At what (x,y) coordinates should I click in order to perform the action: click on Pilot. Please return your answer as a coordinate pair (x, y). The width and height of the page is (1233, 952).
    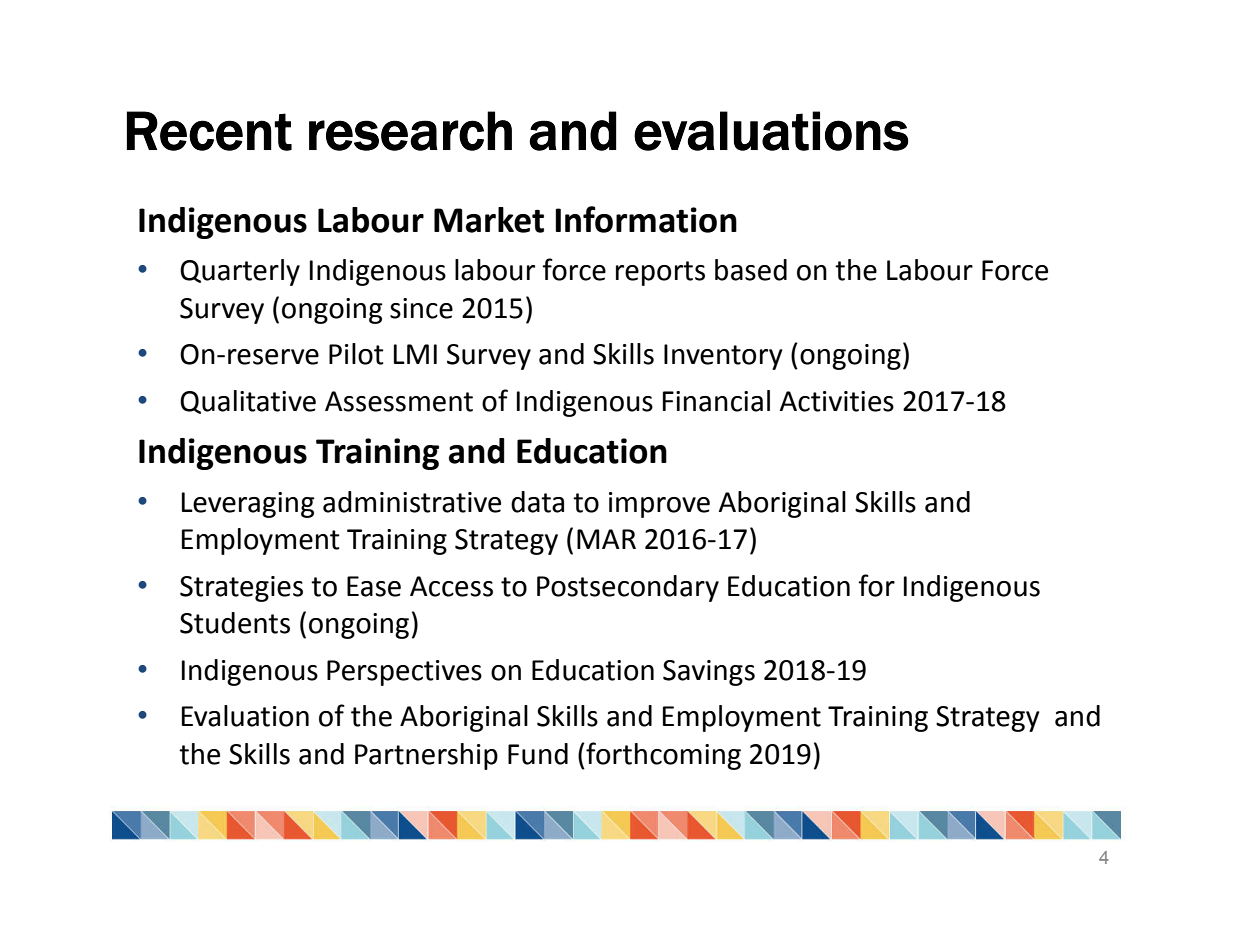
    Looking at the image, I should click on (356, 354).
